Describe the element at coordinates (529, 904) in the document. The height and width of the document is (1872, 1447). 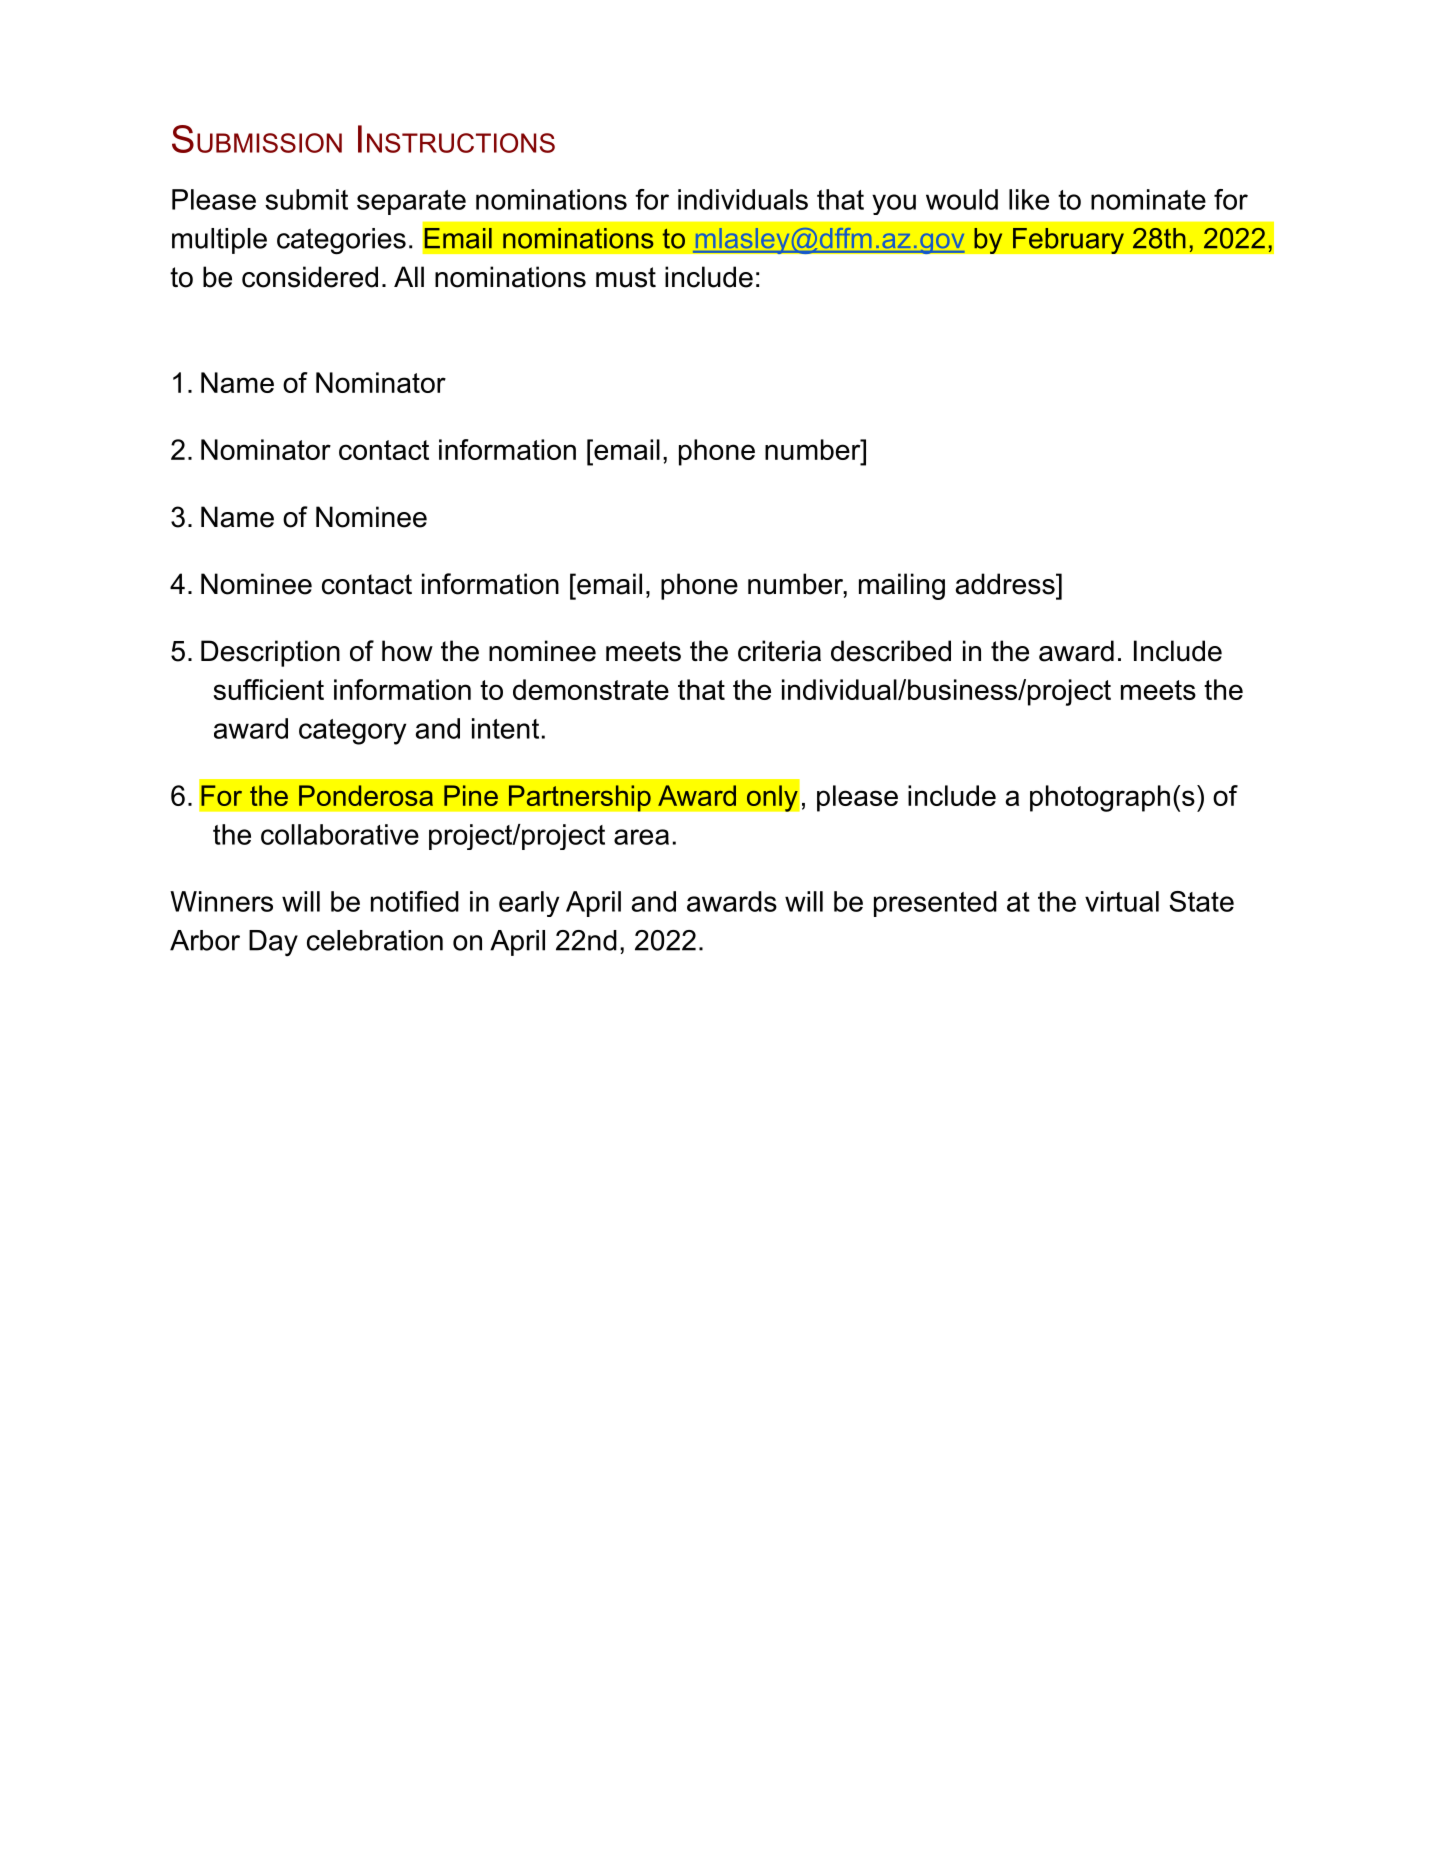
I see `early` at that location.
